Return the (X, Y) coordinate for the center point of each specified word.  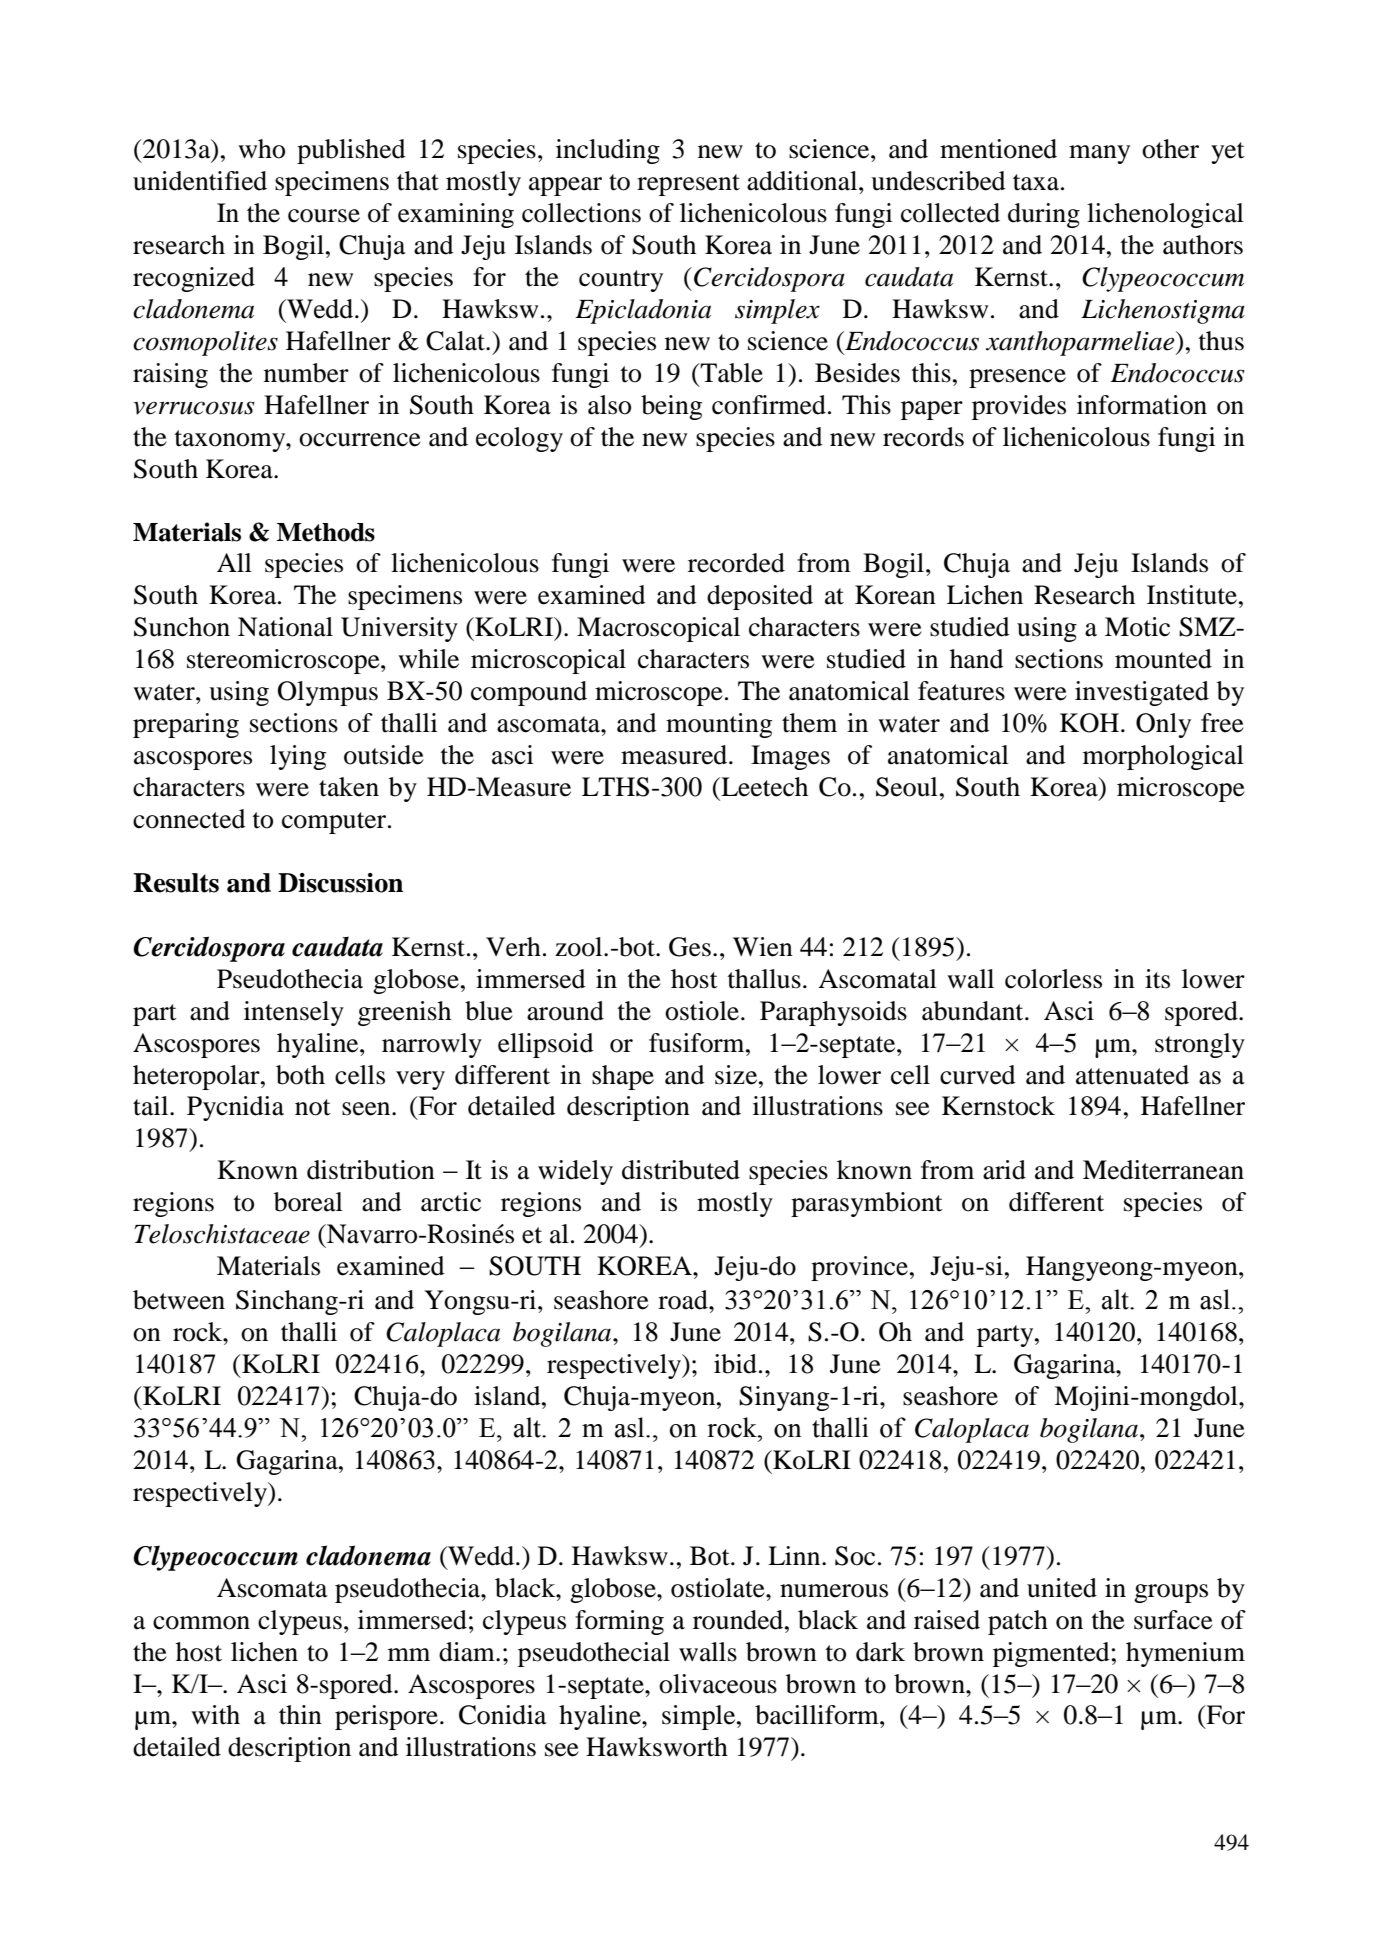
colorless (1053, 979)
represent (688, 185)
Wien (763, 947)
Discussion (340, 883)
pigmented (1051, 1654)
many (1099, 154)
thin (300, 1715)
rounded (739, 1620)
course (324, 216)
